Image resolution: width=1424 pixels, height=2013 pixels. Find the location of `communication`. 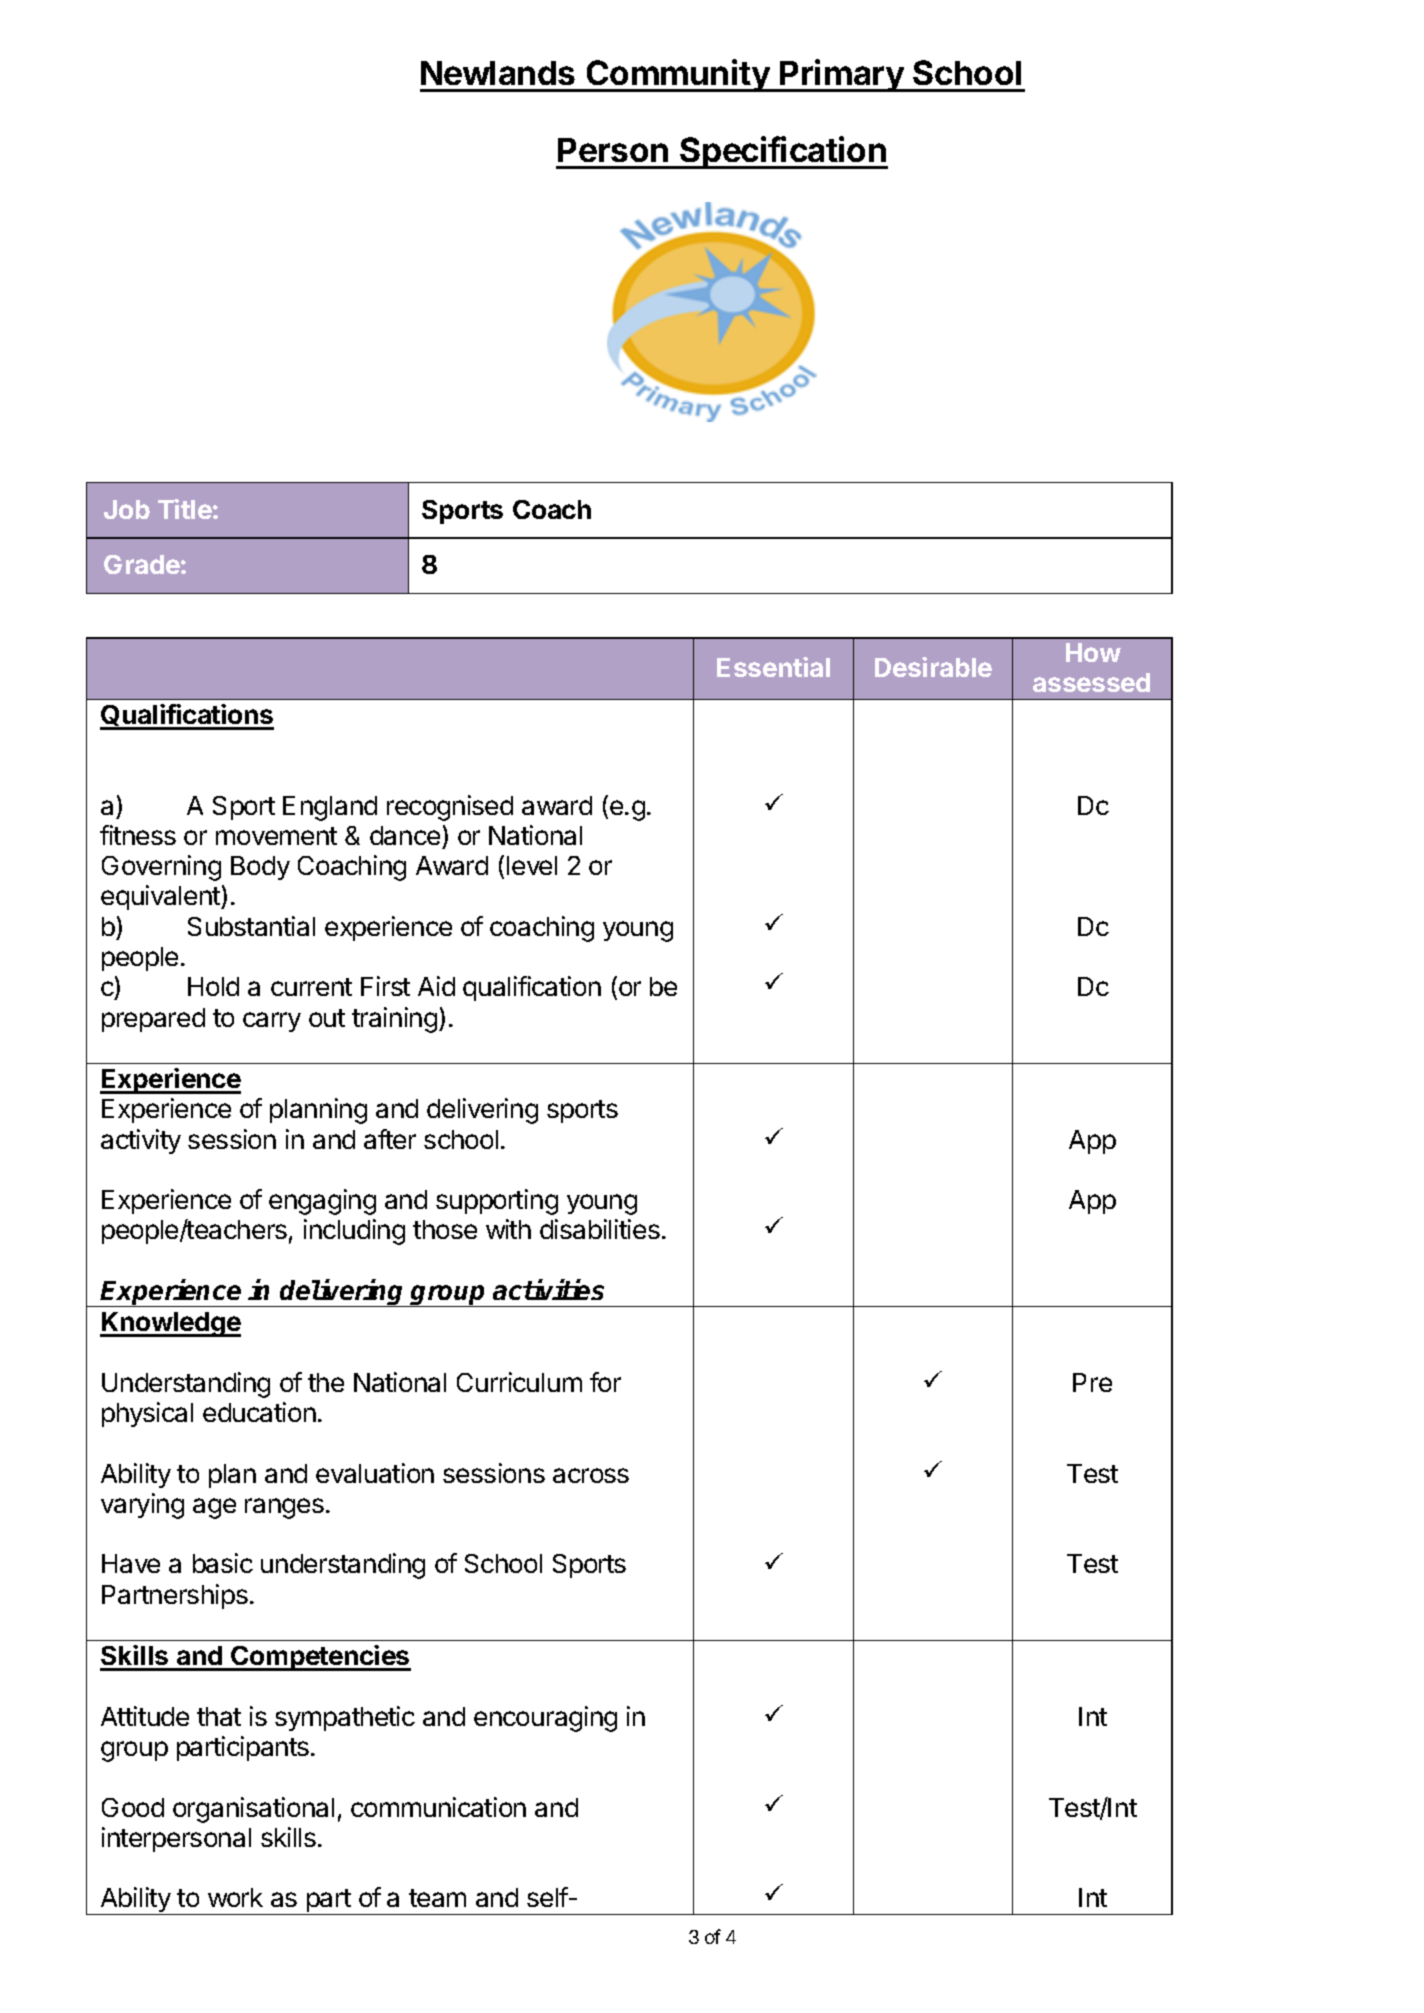

communication is located at coordinates (438, 1807).
